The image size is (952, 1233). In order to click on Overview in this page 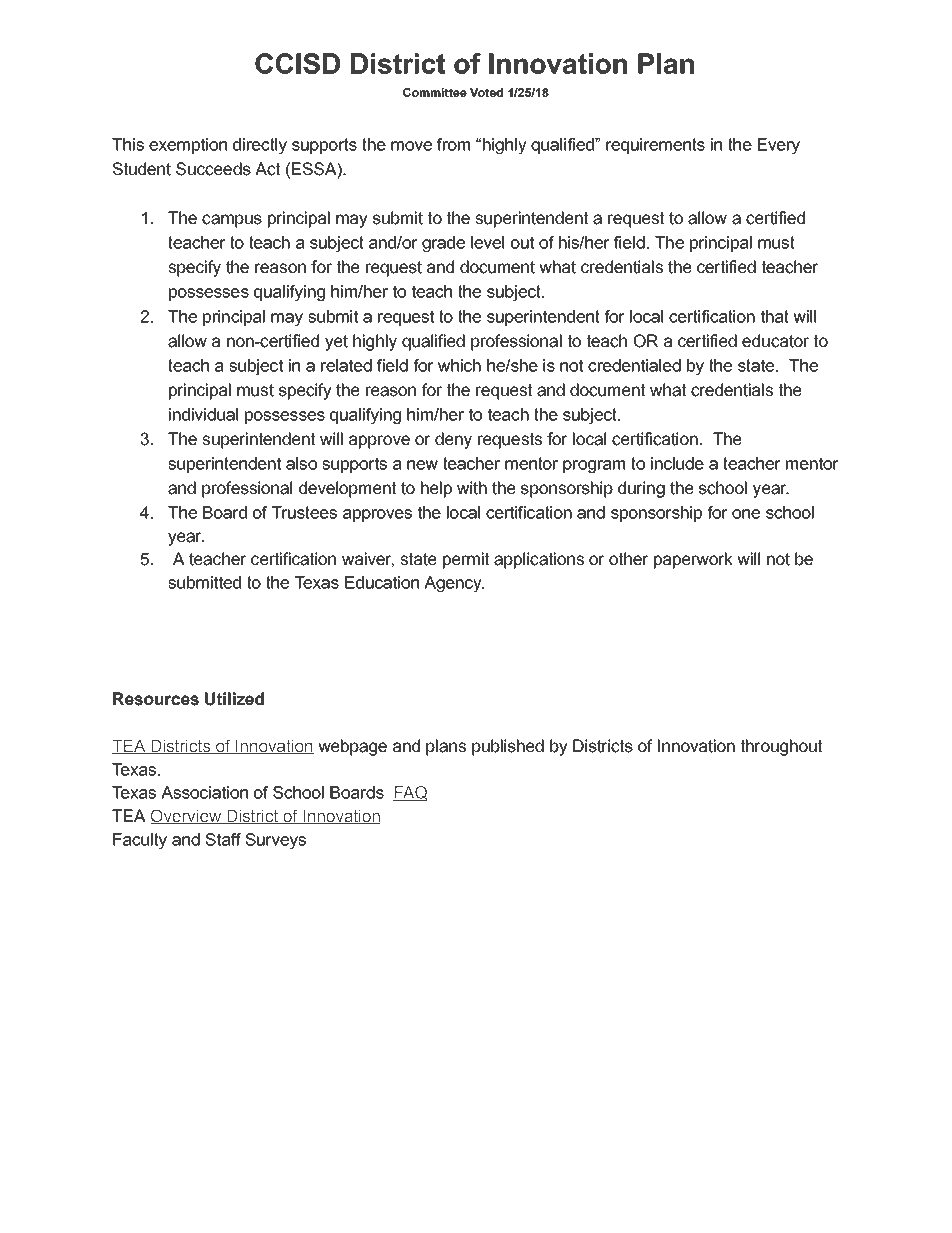, I will do `click(187, 817)`.
